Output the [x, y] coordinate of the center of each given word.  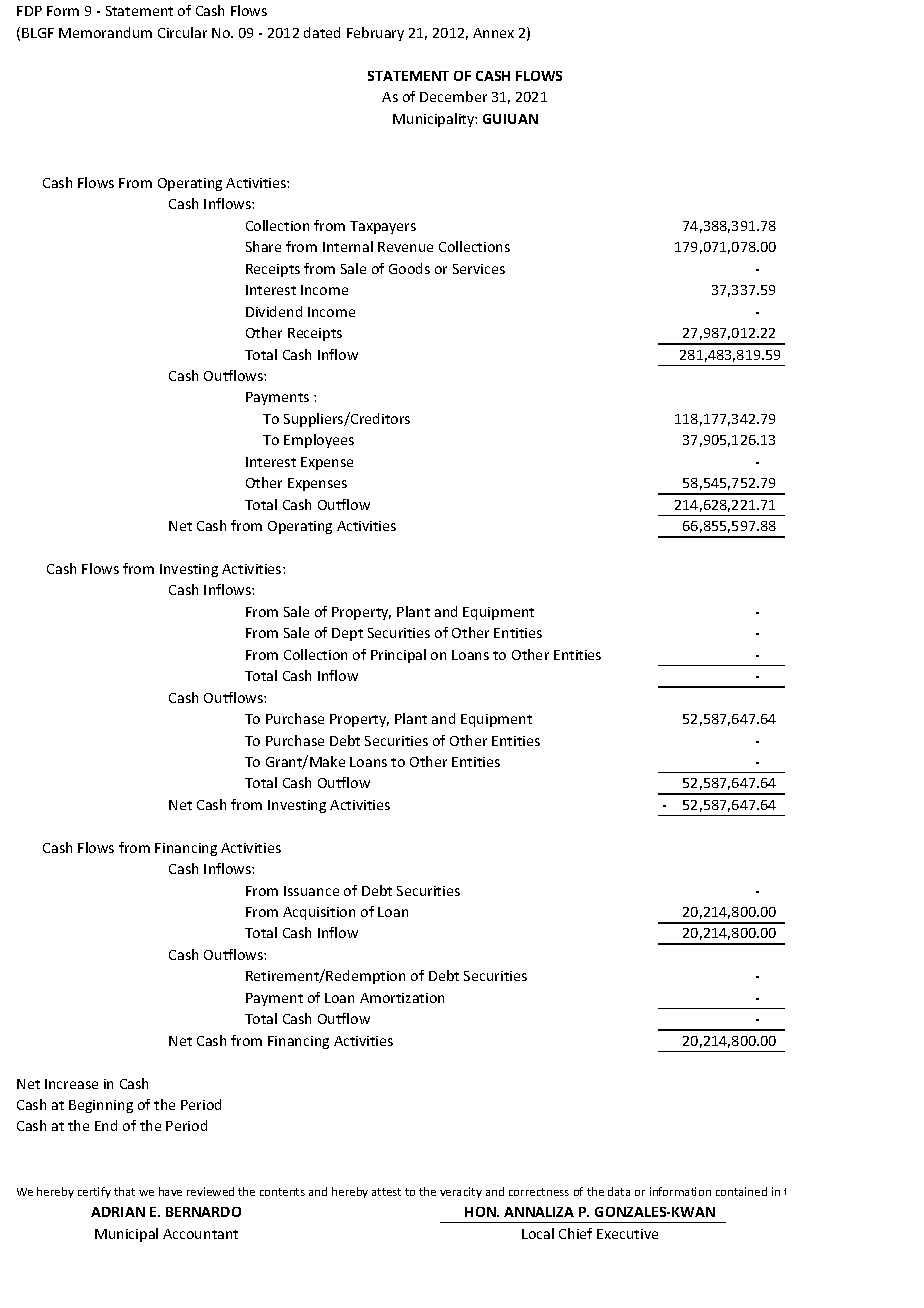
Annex [493, 33]
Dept [347, 634]
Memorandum [105, 32]
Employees [319, 441]
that [124, 1191]
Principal [398, 656]
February [375, 34]
